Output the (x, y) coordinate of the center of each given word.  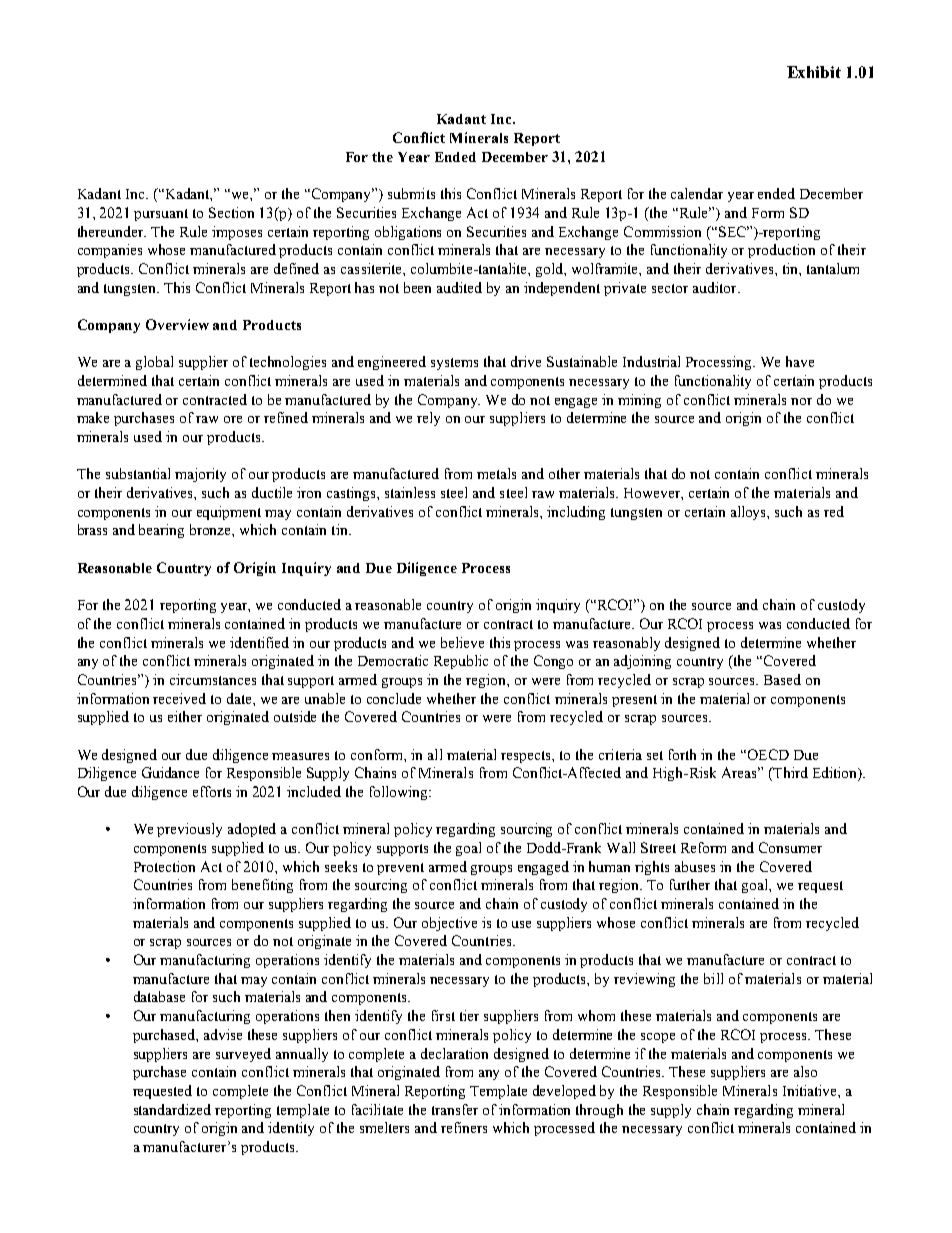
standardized (172, 1109)
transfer (455, 1109)
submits (411, 193)
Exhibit (814, 72)
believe (462, 642)
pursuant (161, 215)
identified (259, 642)
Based (782, 679)
